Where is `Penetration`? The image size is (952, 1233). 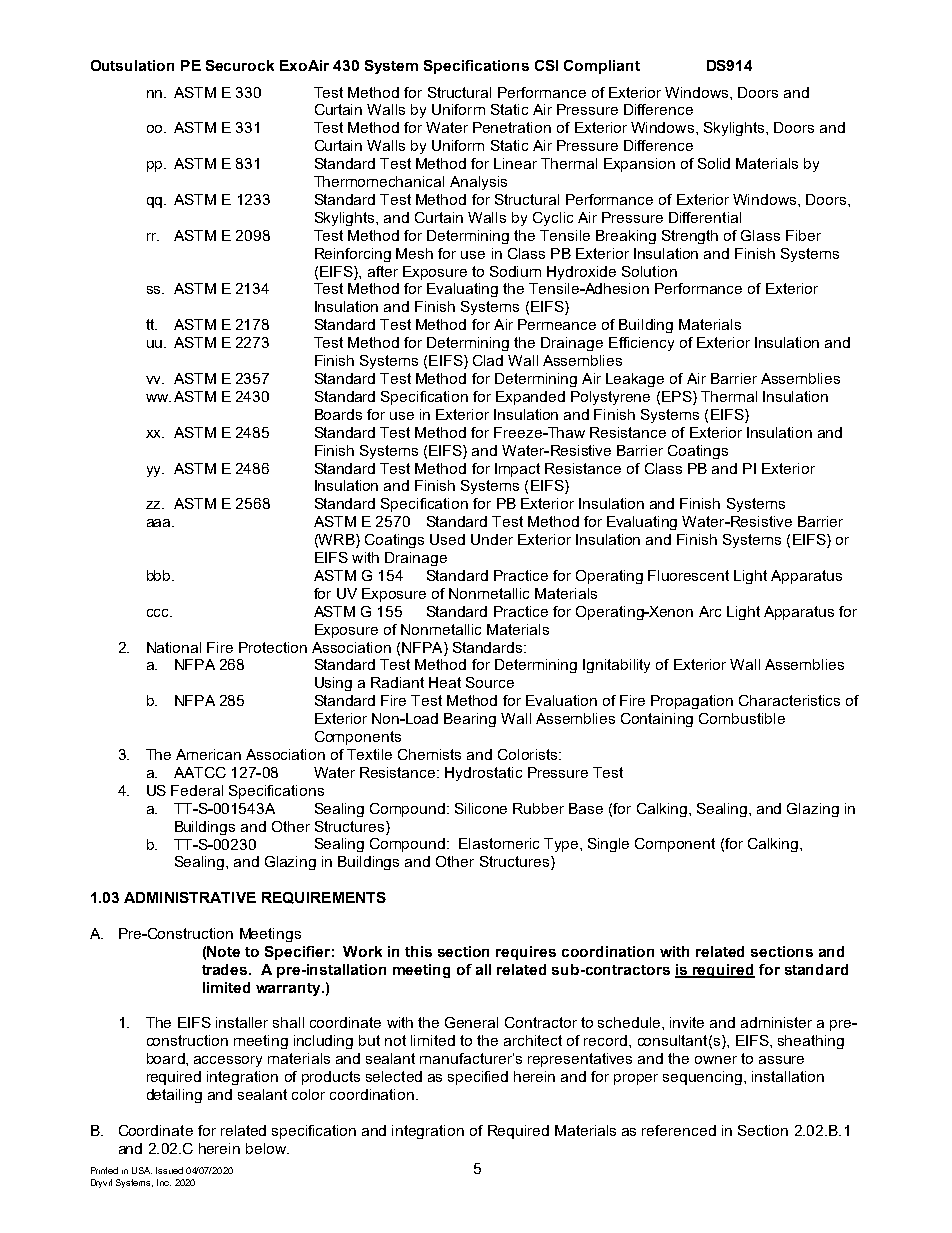 Penetration is located at coordinates (512, 127).
